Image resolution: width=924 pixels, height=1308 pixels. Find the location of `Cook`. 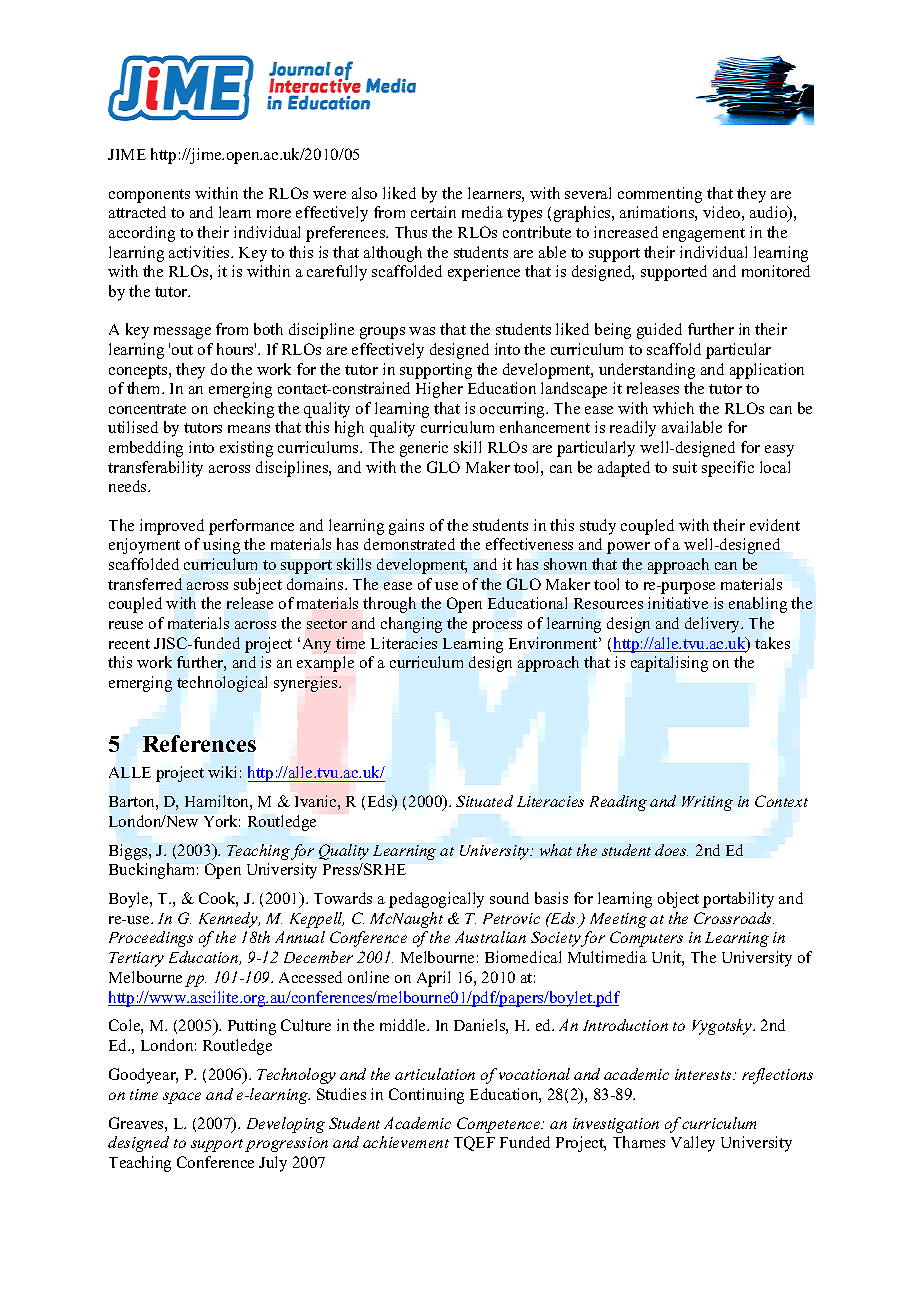

Cook is located at coordinates (218, 899).
